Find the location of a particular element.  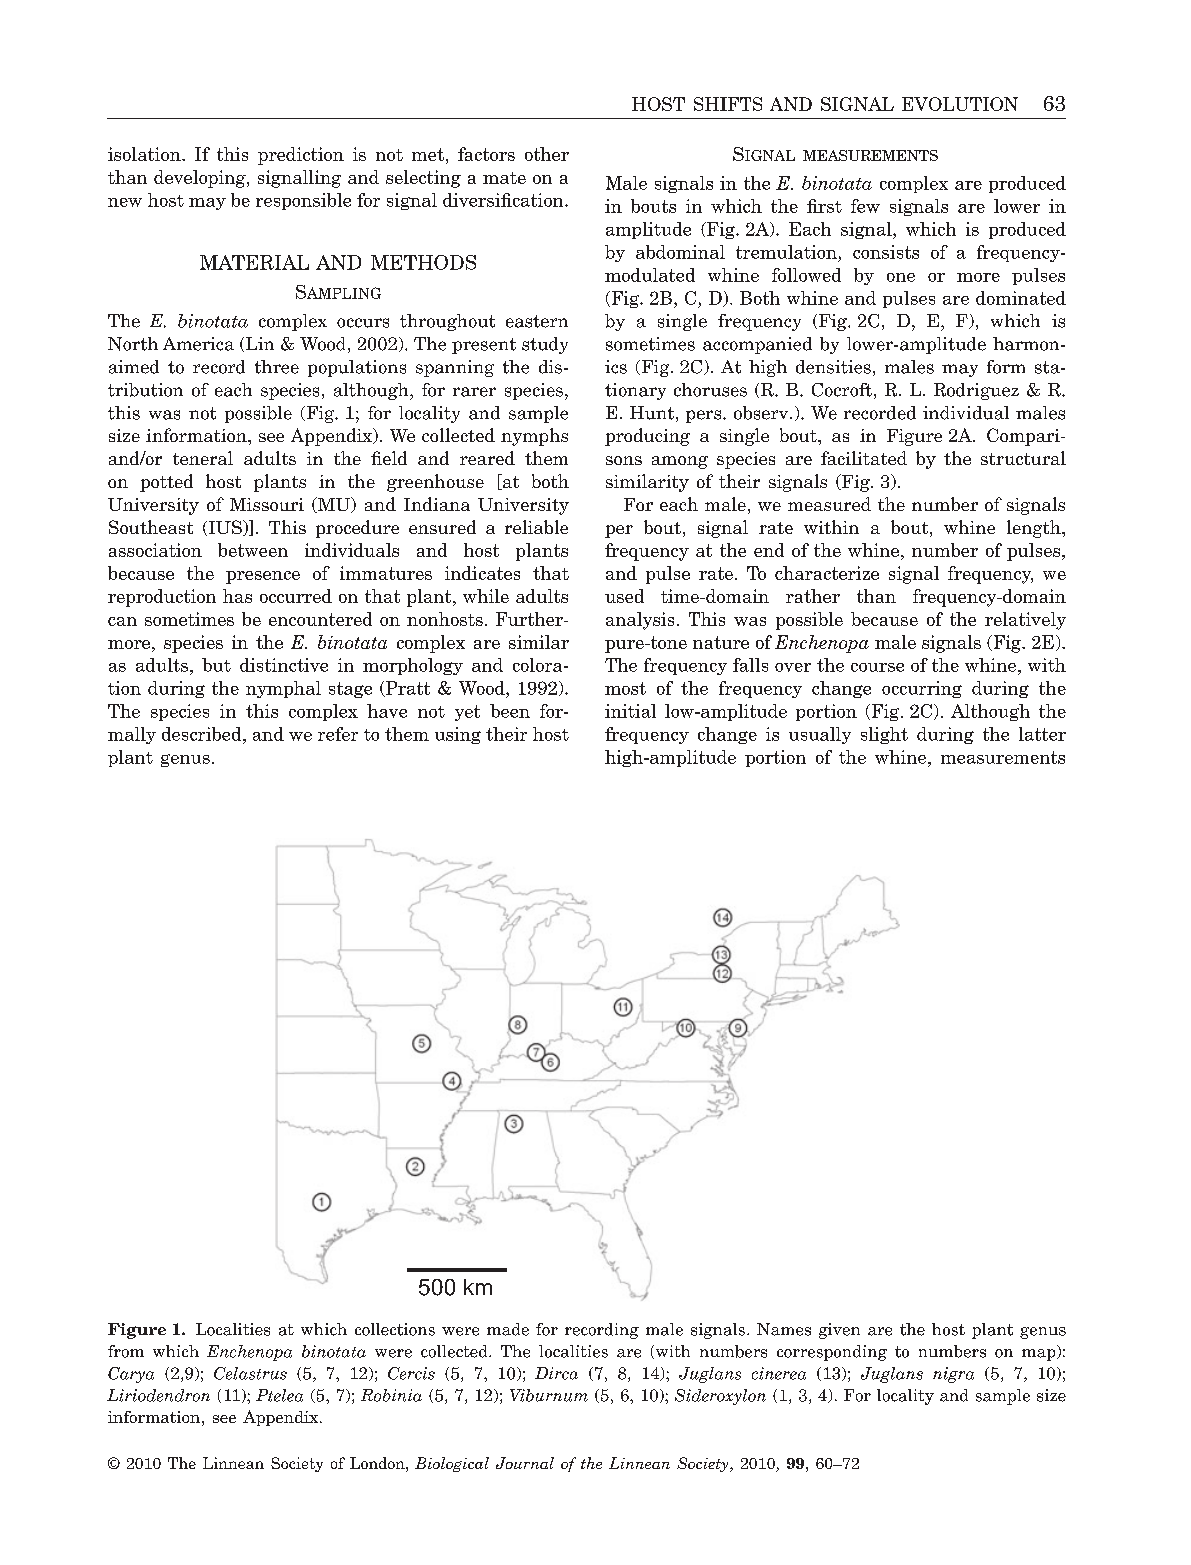

few is located at coordinates (865, 206).
